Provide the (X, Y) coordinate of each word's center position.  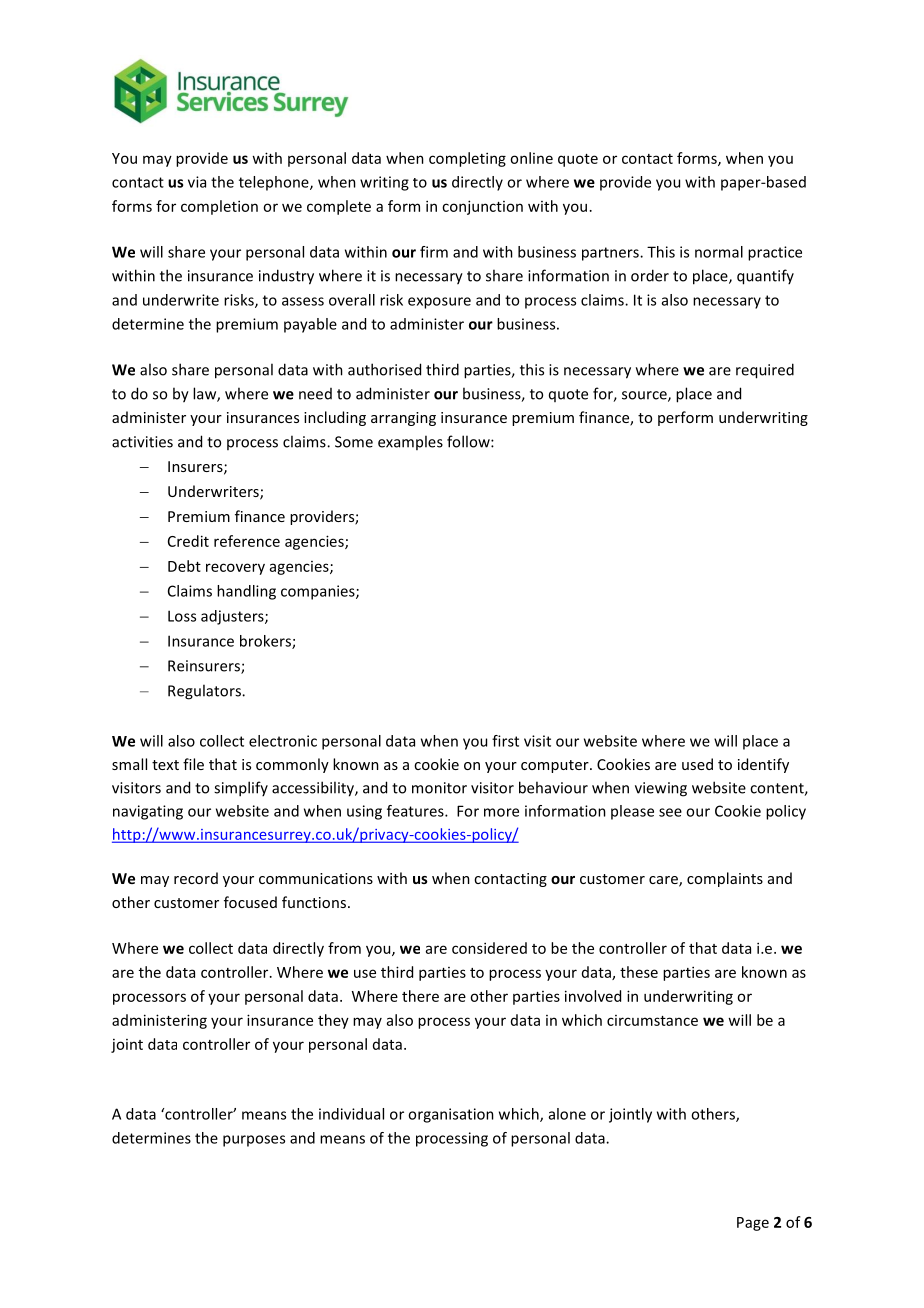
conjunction (482, 207)
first (505, 741)
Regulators (205, 692)
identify (763, 765)
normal (719, 252)
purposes (254, 1141)
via (197, 182)
